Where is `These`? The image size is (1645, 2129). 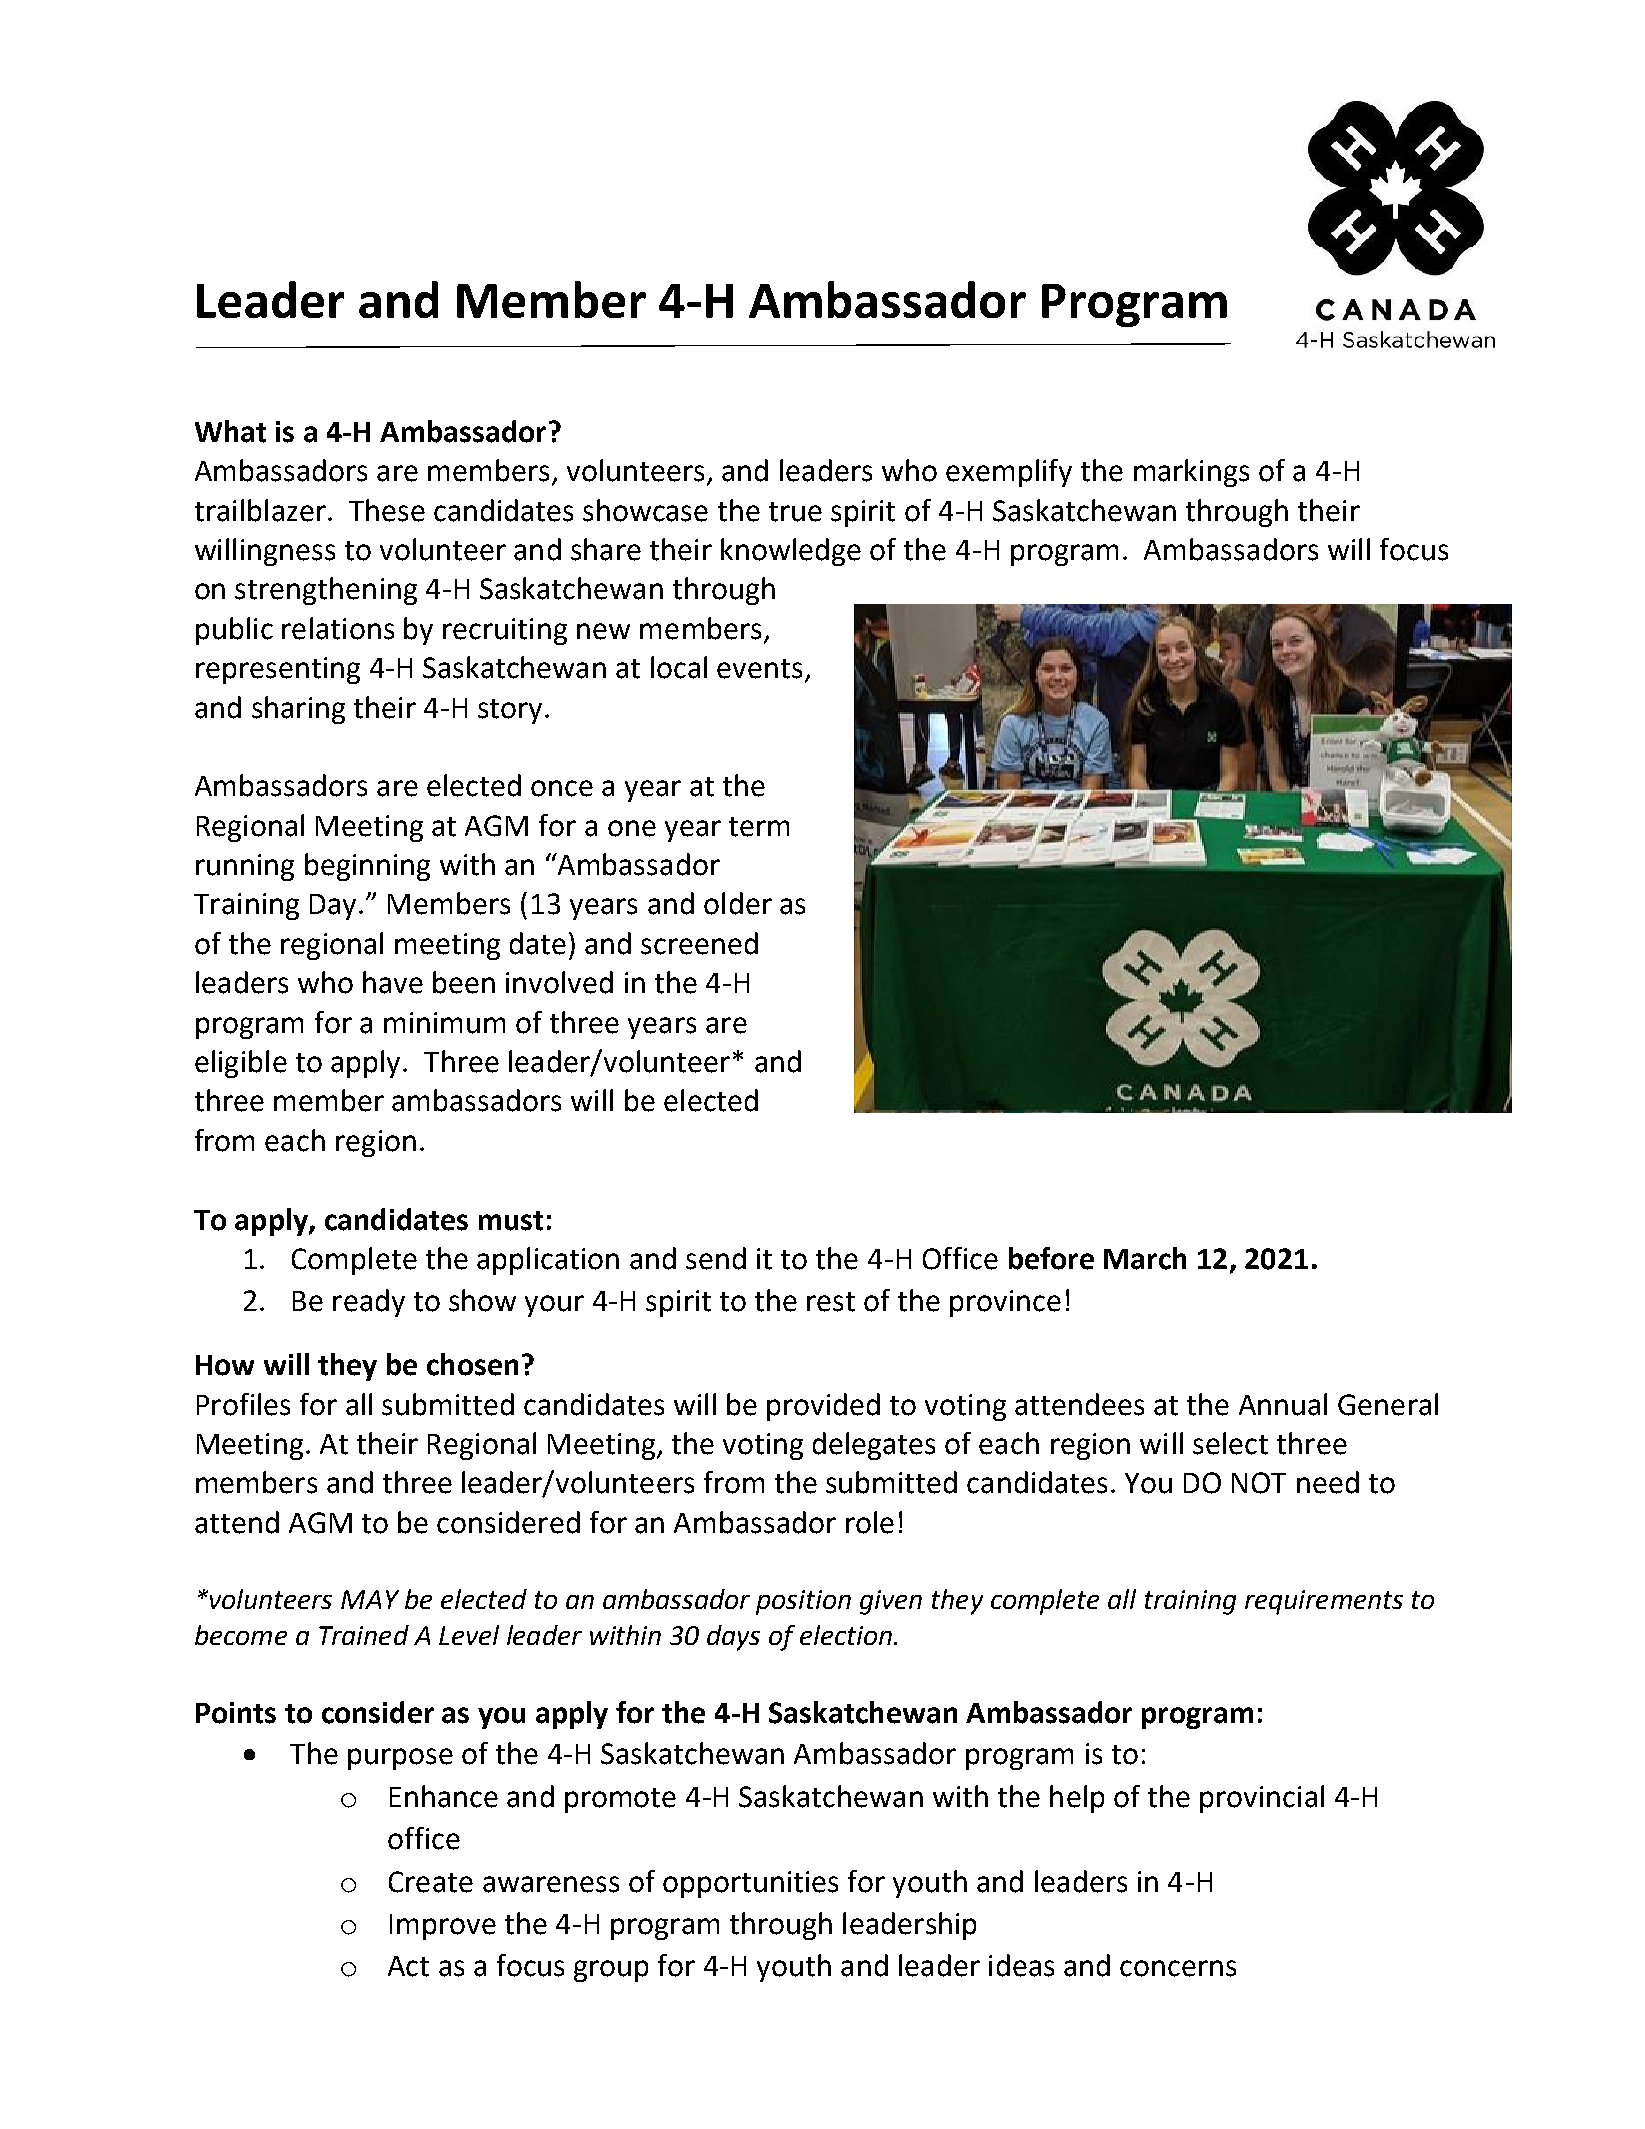 These is located at coordinates (387, 510).
